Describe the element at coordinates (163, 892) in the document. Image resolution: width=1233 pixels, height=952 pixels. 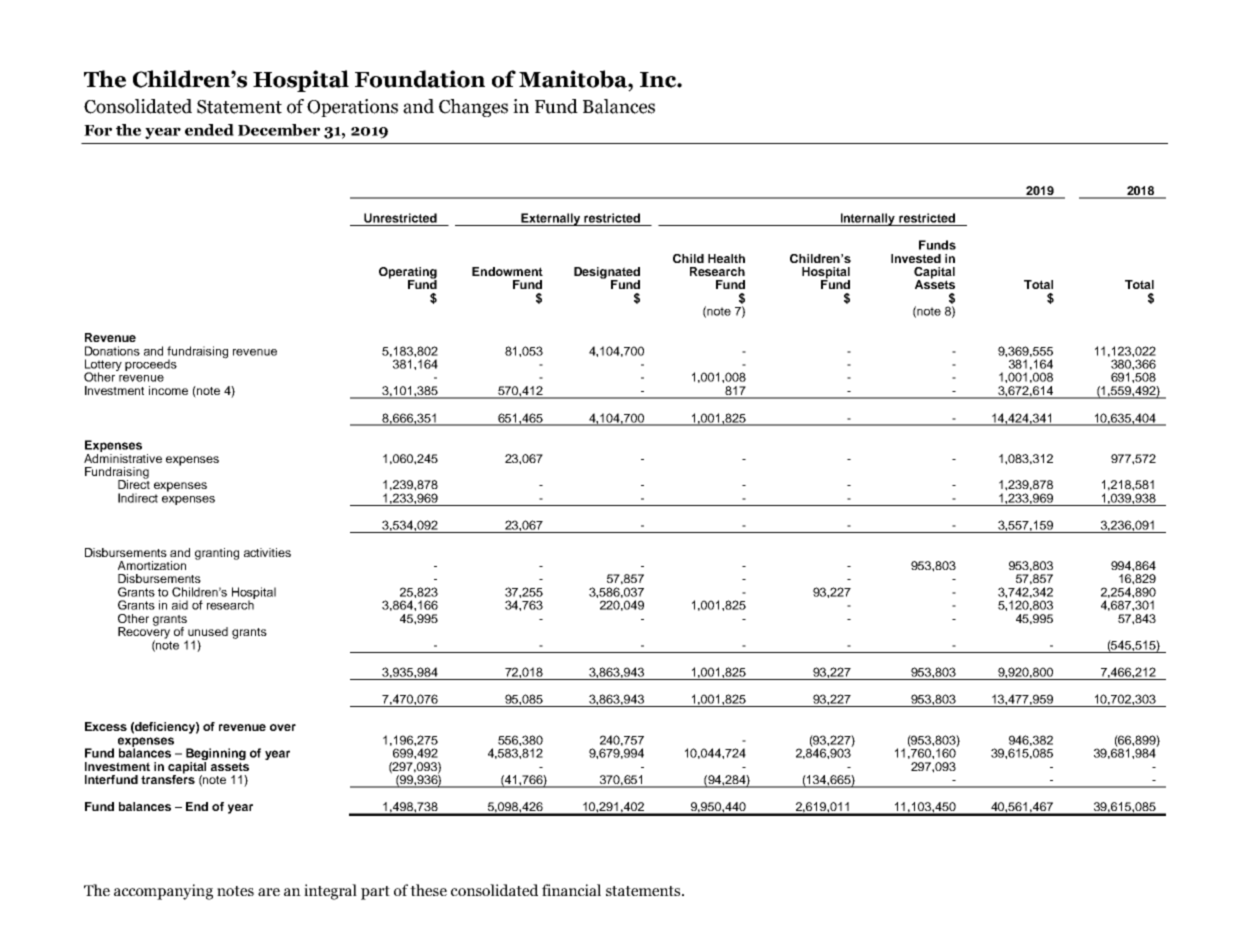
I see `accompanying` at that location.
